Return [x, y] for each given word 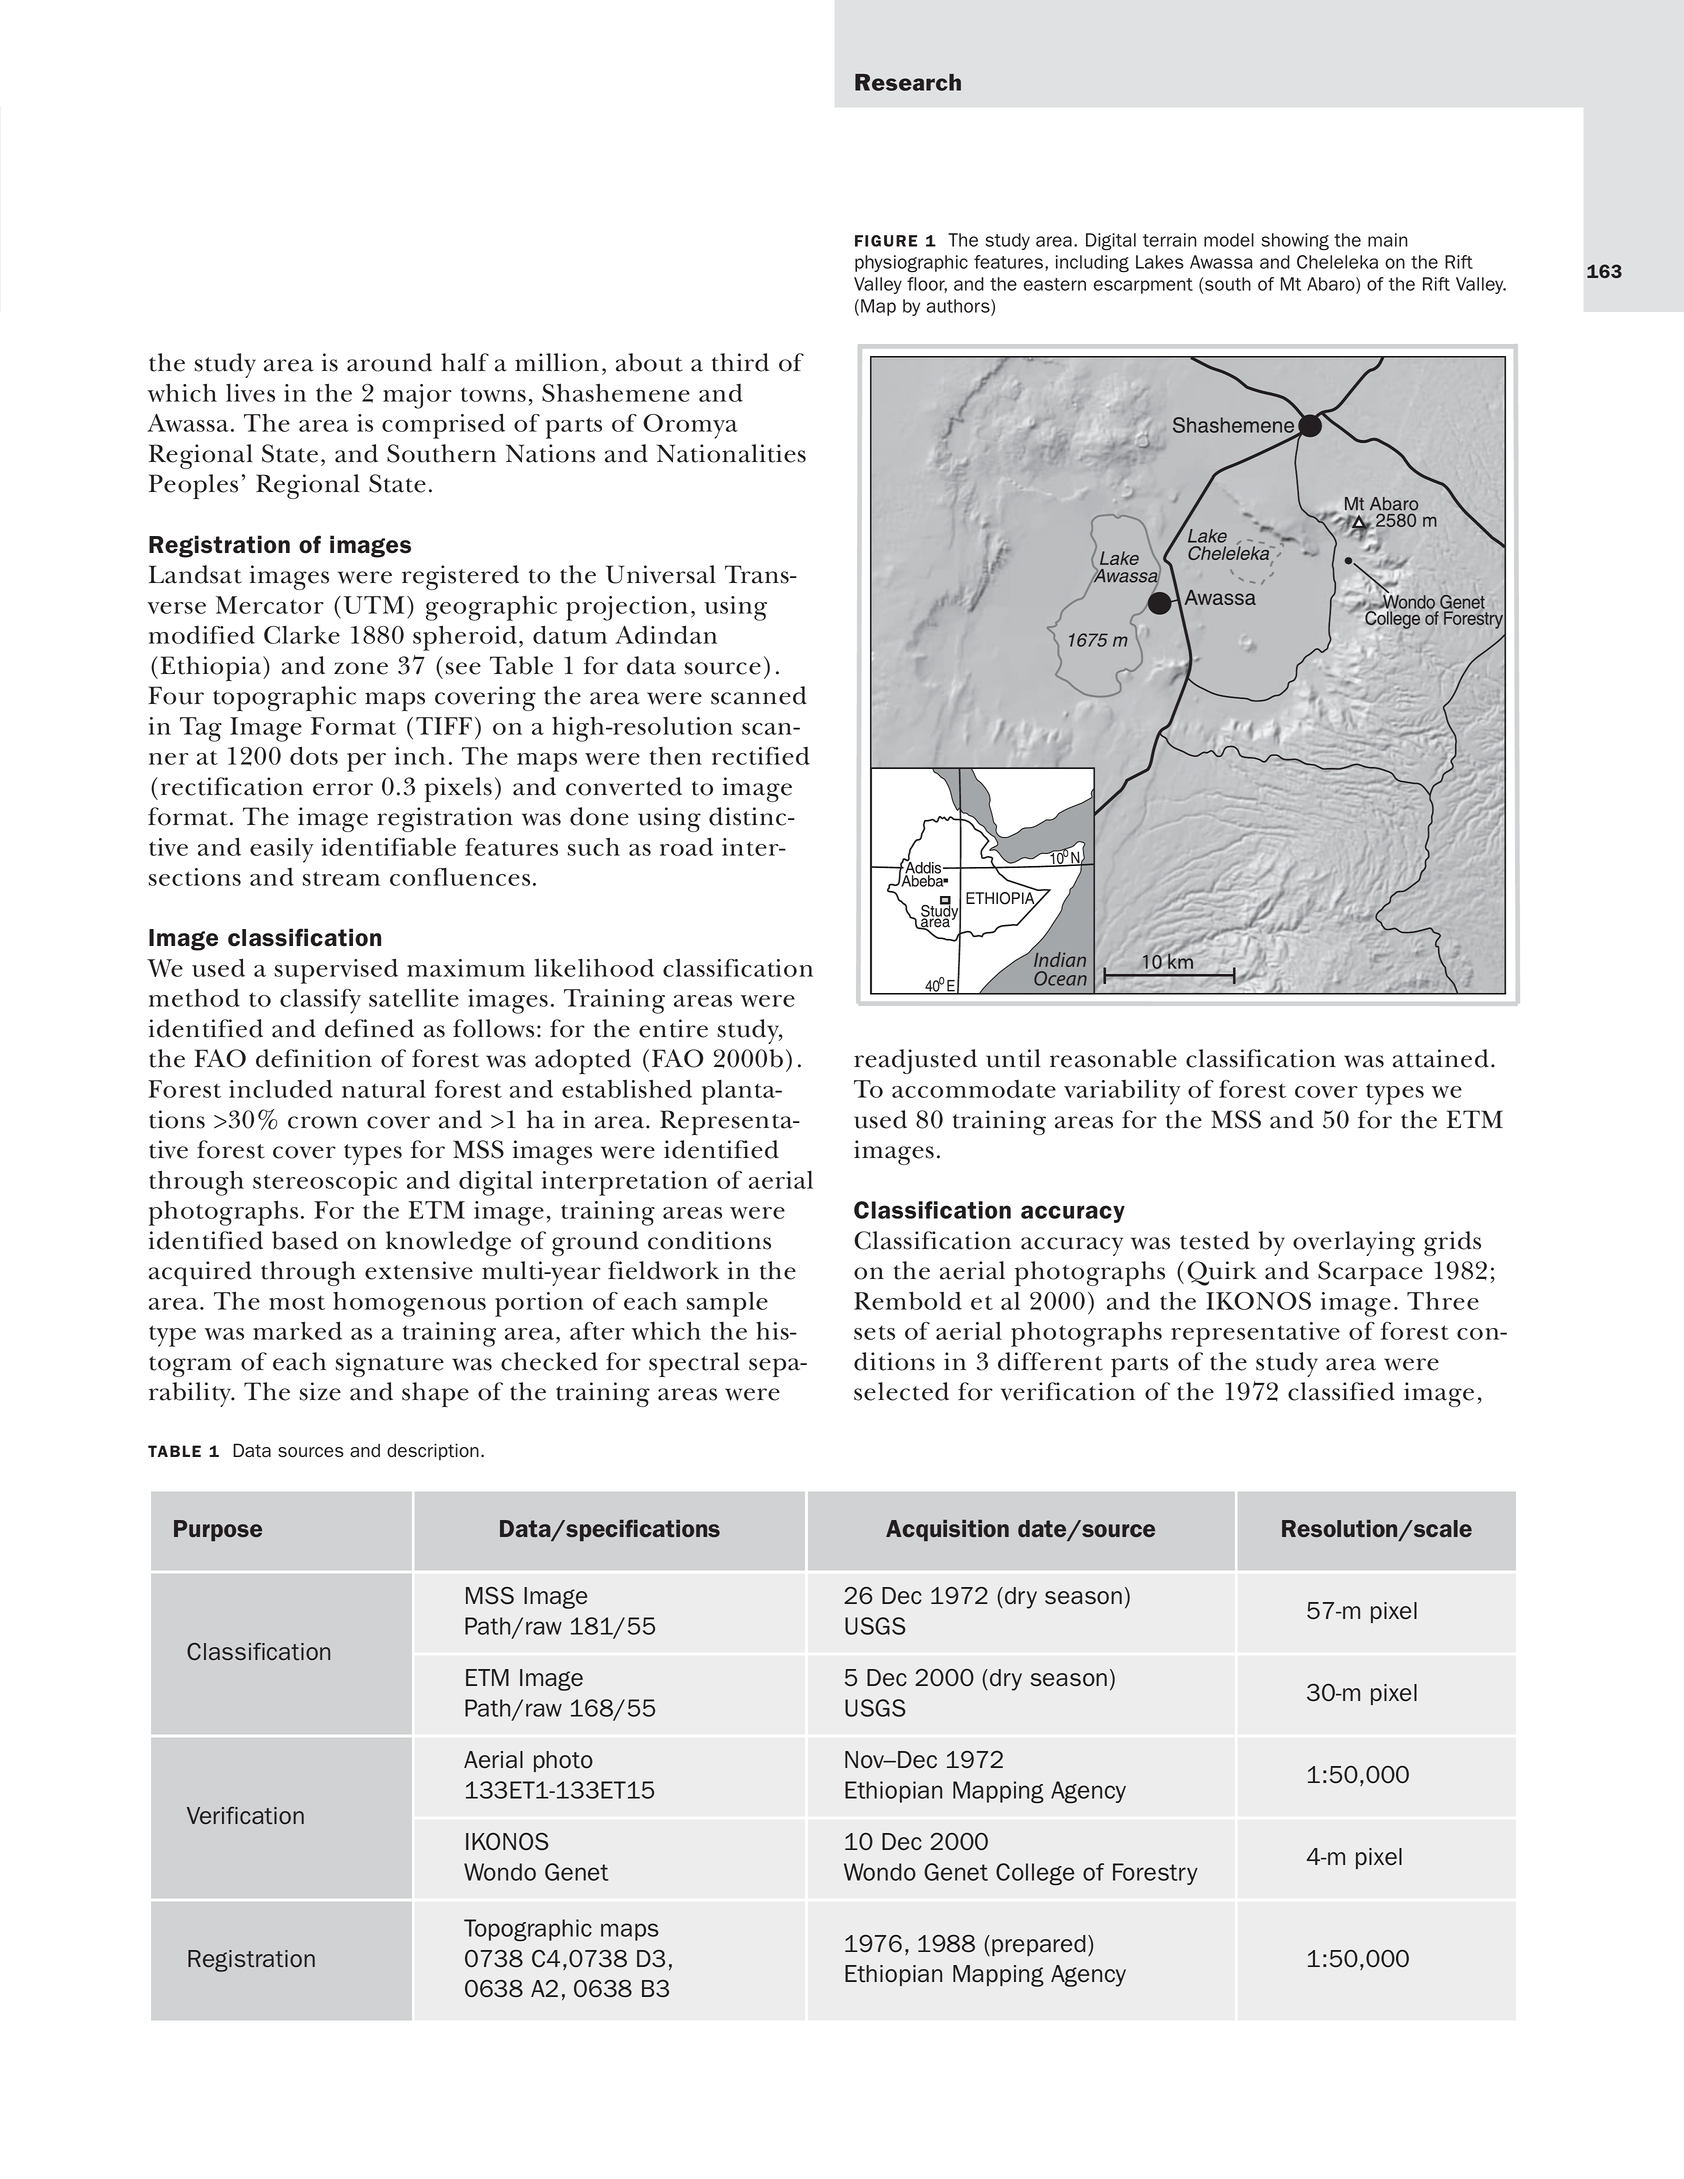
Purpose [218, 1531]
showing [1295, 242]
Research [908, 82]
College [1035, 1874]
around [389, 362]
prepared [1039, 1945]
